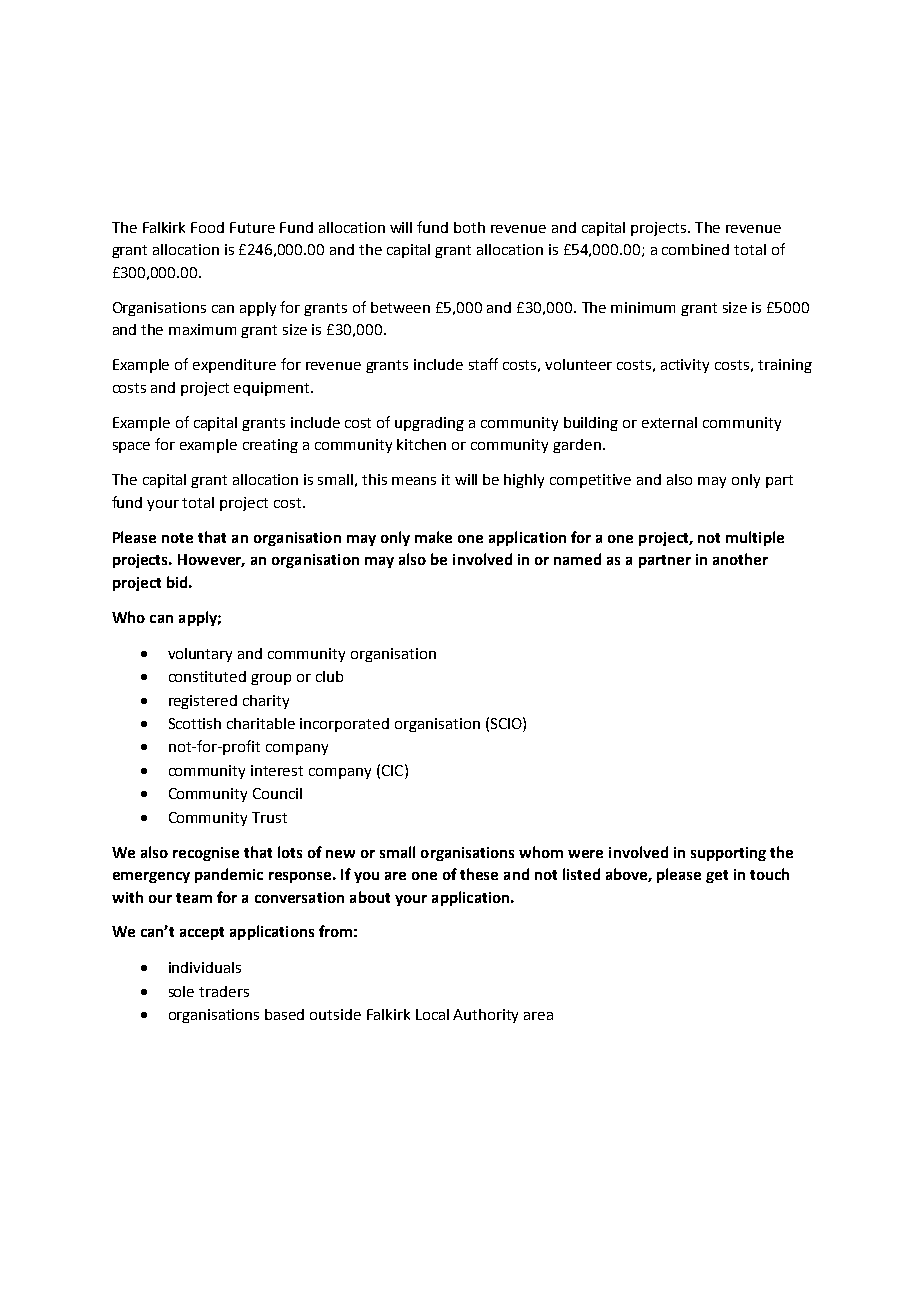 This page has width=924, height=1308. I want to click on means, so click(414, 481).
